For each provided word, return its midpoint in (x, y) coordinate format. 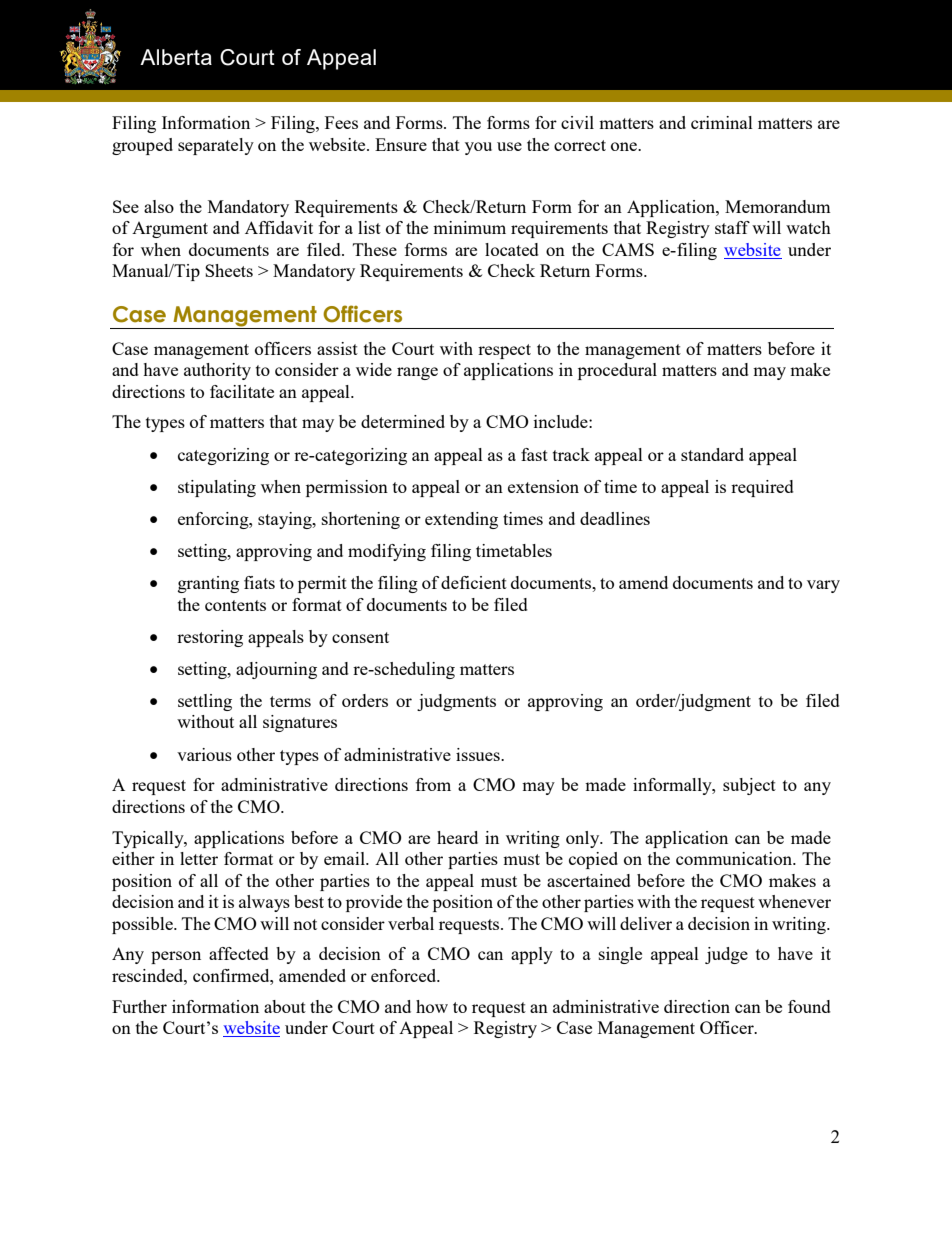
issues (479, 754)
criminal (722, 122)
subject (749, 786)
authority (217, 371)
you (478, 148)
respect (504, 351)
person (176, 957)
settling (205, 702)
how (432, 1006)
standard (712, 454)
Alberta (176, 57)
